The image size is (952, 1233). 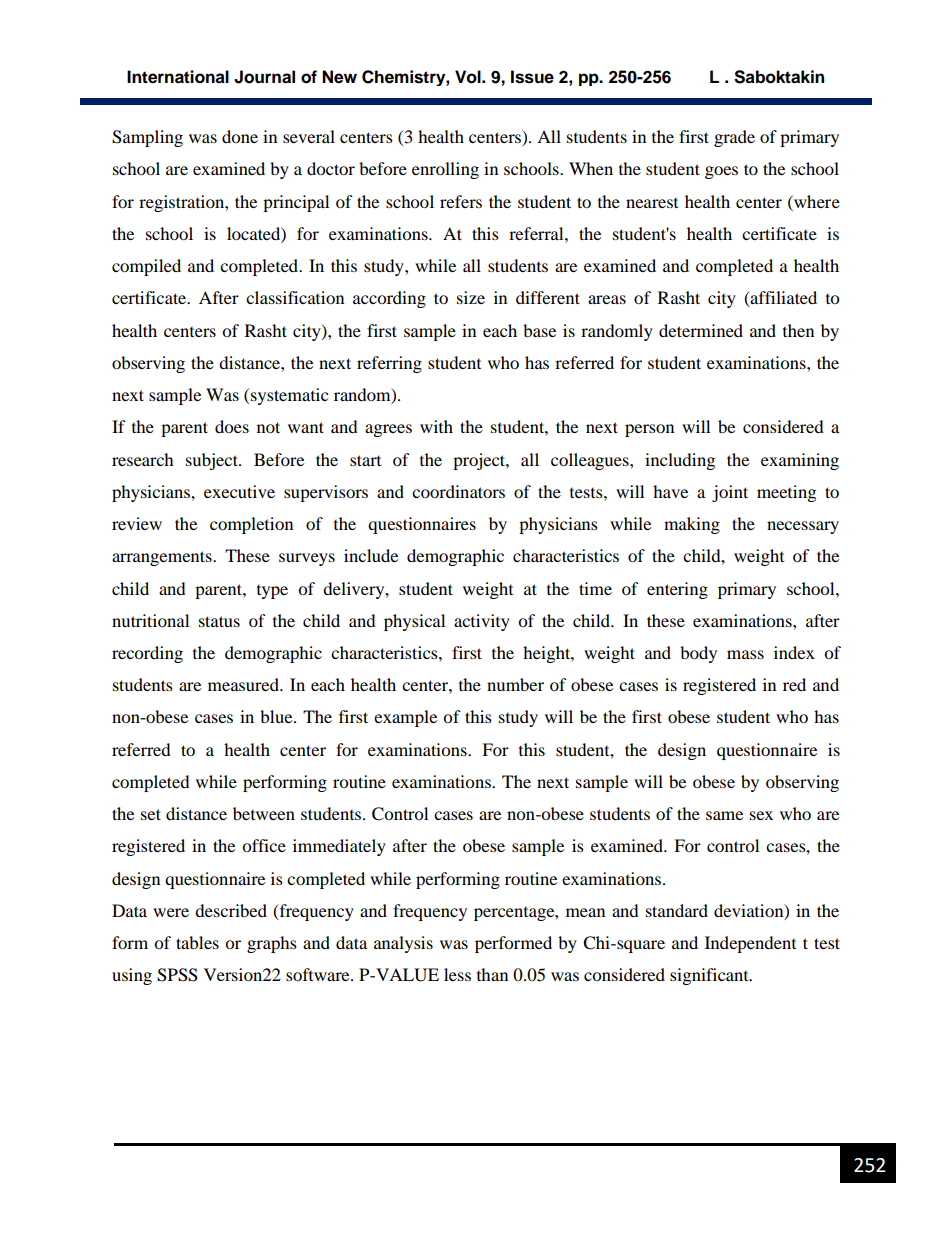 What do you see at coordinates (178, 77) in the screenshot?
I see `International` at bounding box center [178, 77].
